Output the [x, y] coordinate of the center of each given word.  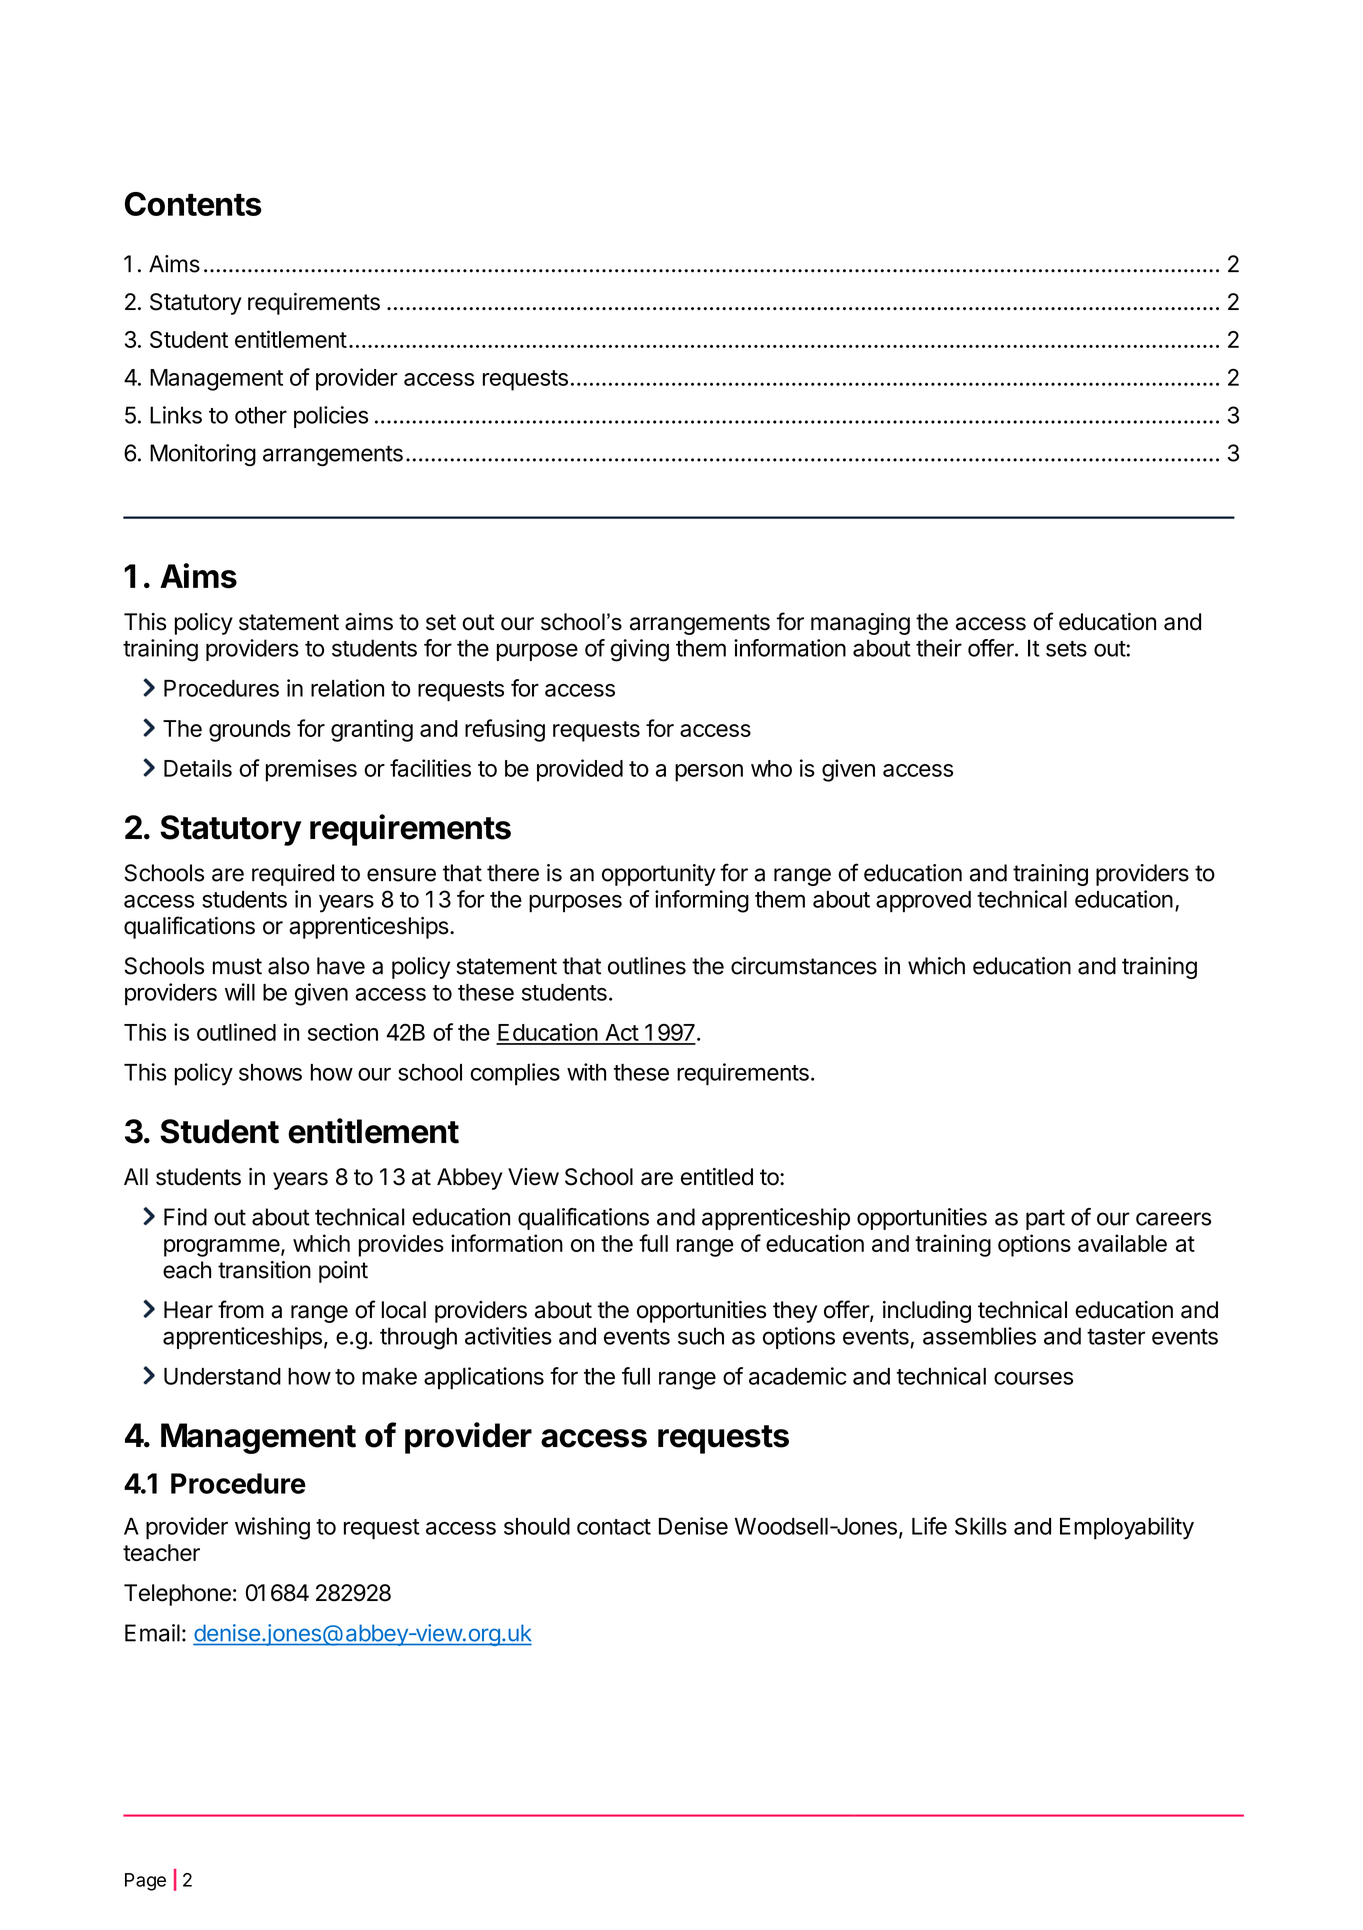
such [701, 1336]
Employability [1127, 1528]
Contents [193, 204]
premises [311, 770]
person [709, 773]
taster [1116, 1337]
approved [923, 902]
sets [1066, 649]
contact [614, 1527]
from [241, 1309]
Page [145, 1882]
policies [331, 417]
